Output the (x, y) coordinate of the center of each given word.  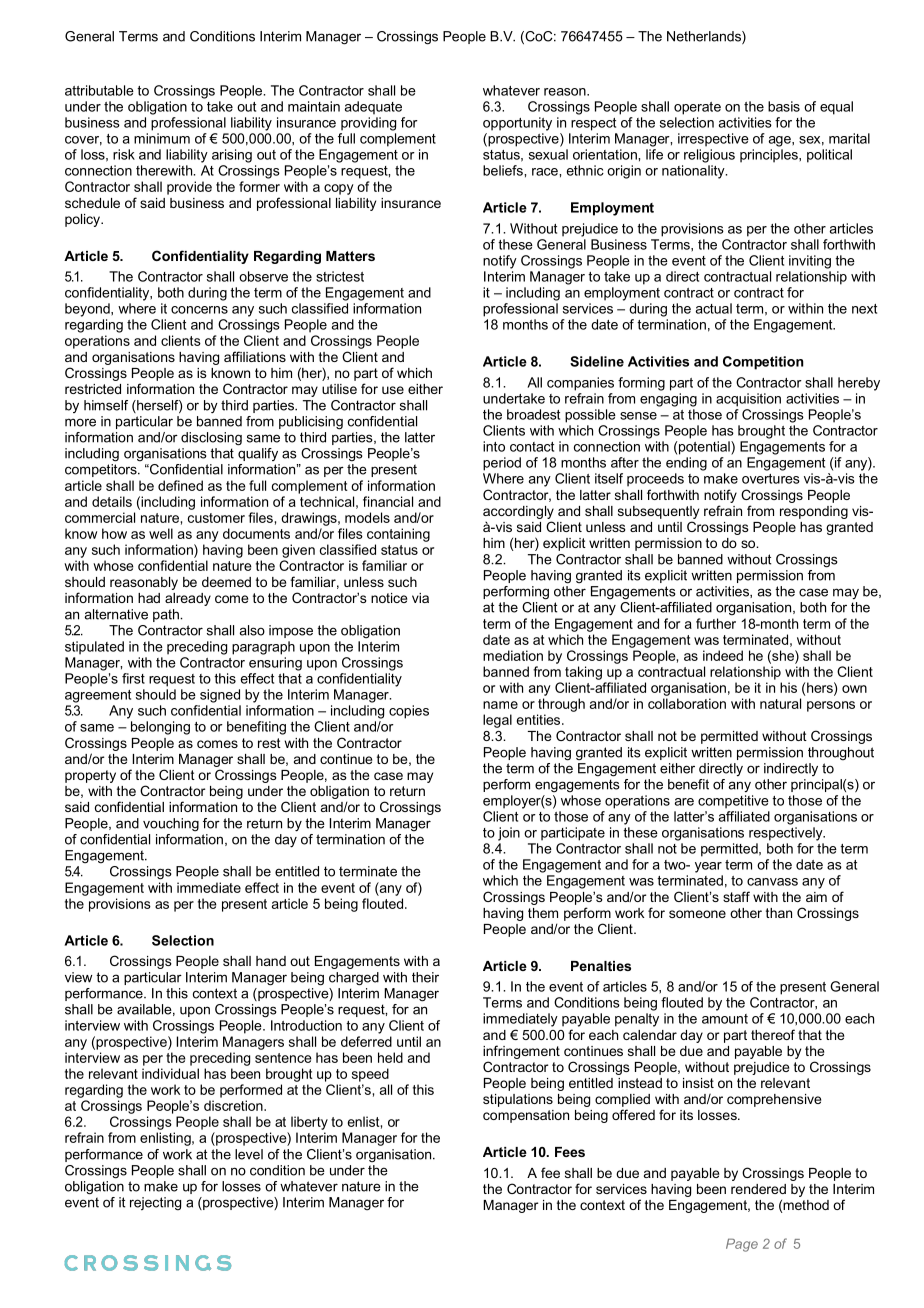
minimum (162, 138)
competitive (733, 802)
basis (784, 106)
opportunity (517, 124)
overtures (771, 479)
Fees (570, 1152)
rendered (758, 1189)
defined (180, 485)
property (90, 776)
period (502, 464)
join (509, 834)
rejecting (155, 1203)
